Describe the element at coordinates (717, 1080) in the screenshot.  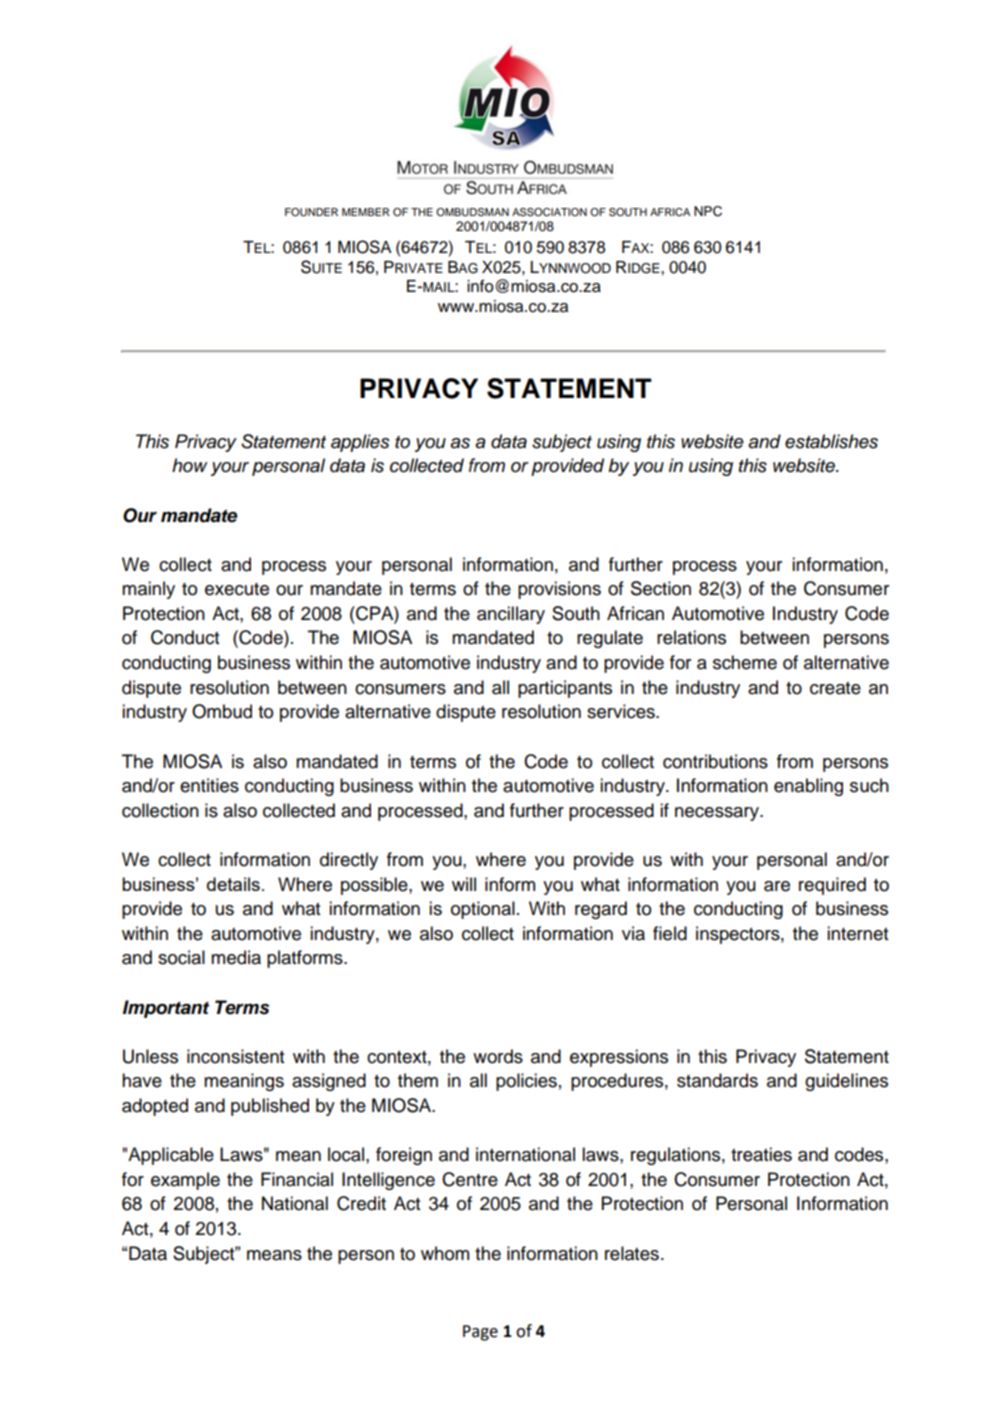
I see `standards` at that location.
